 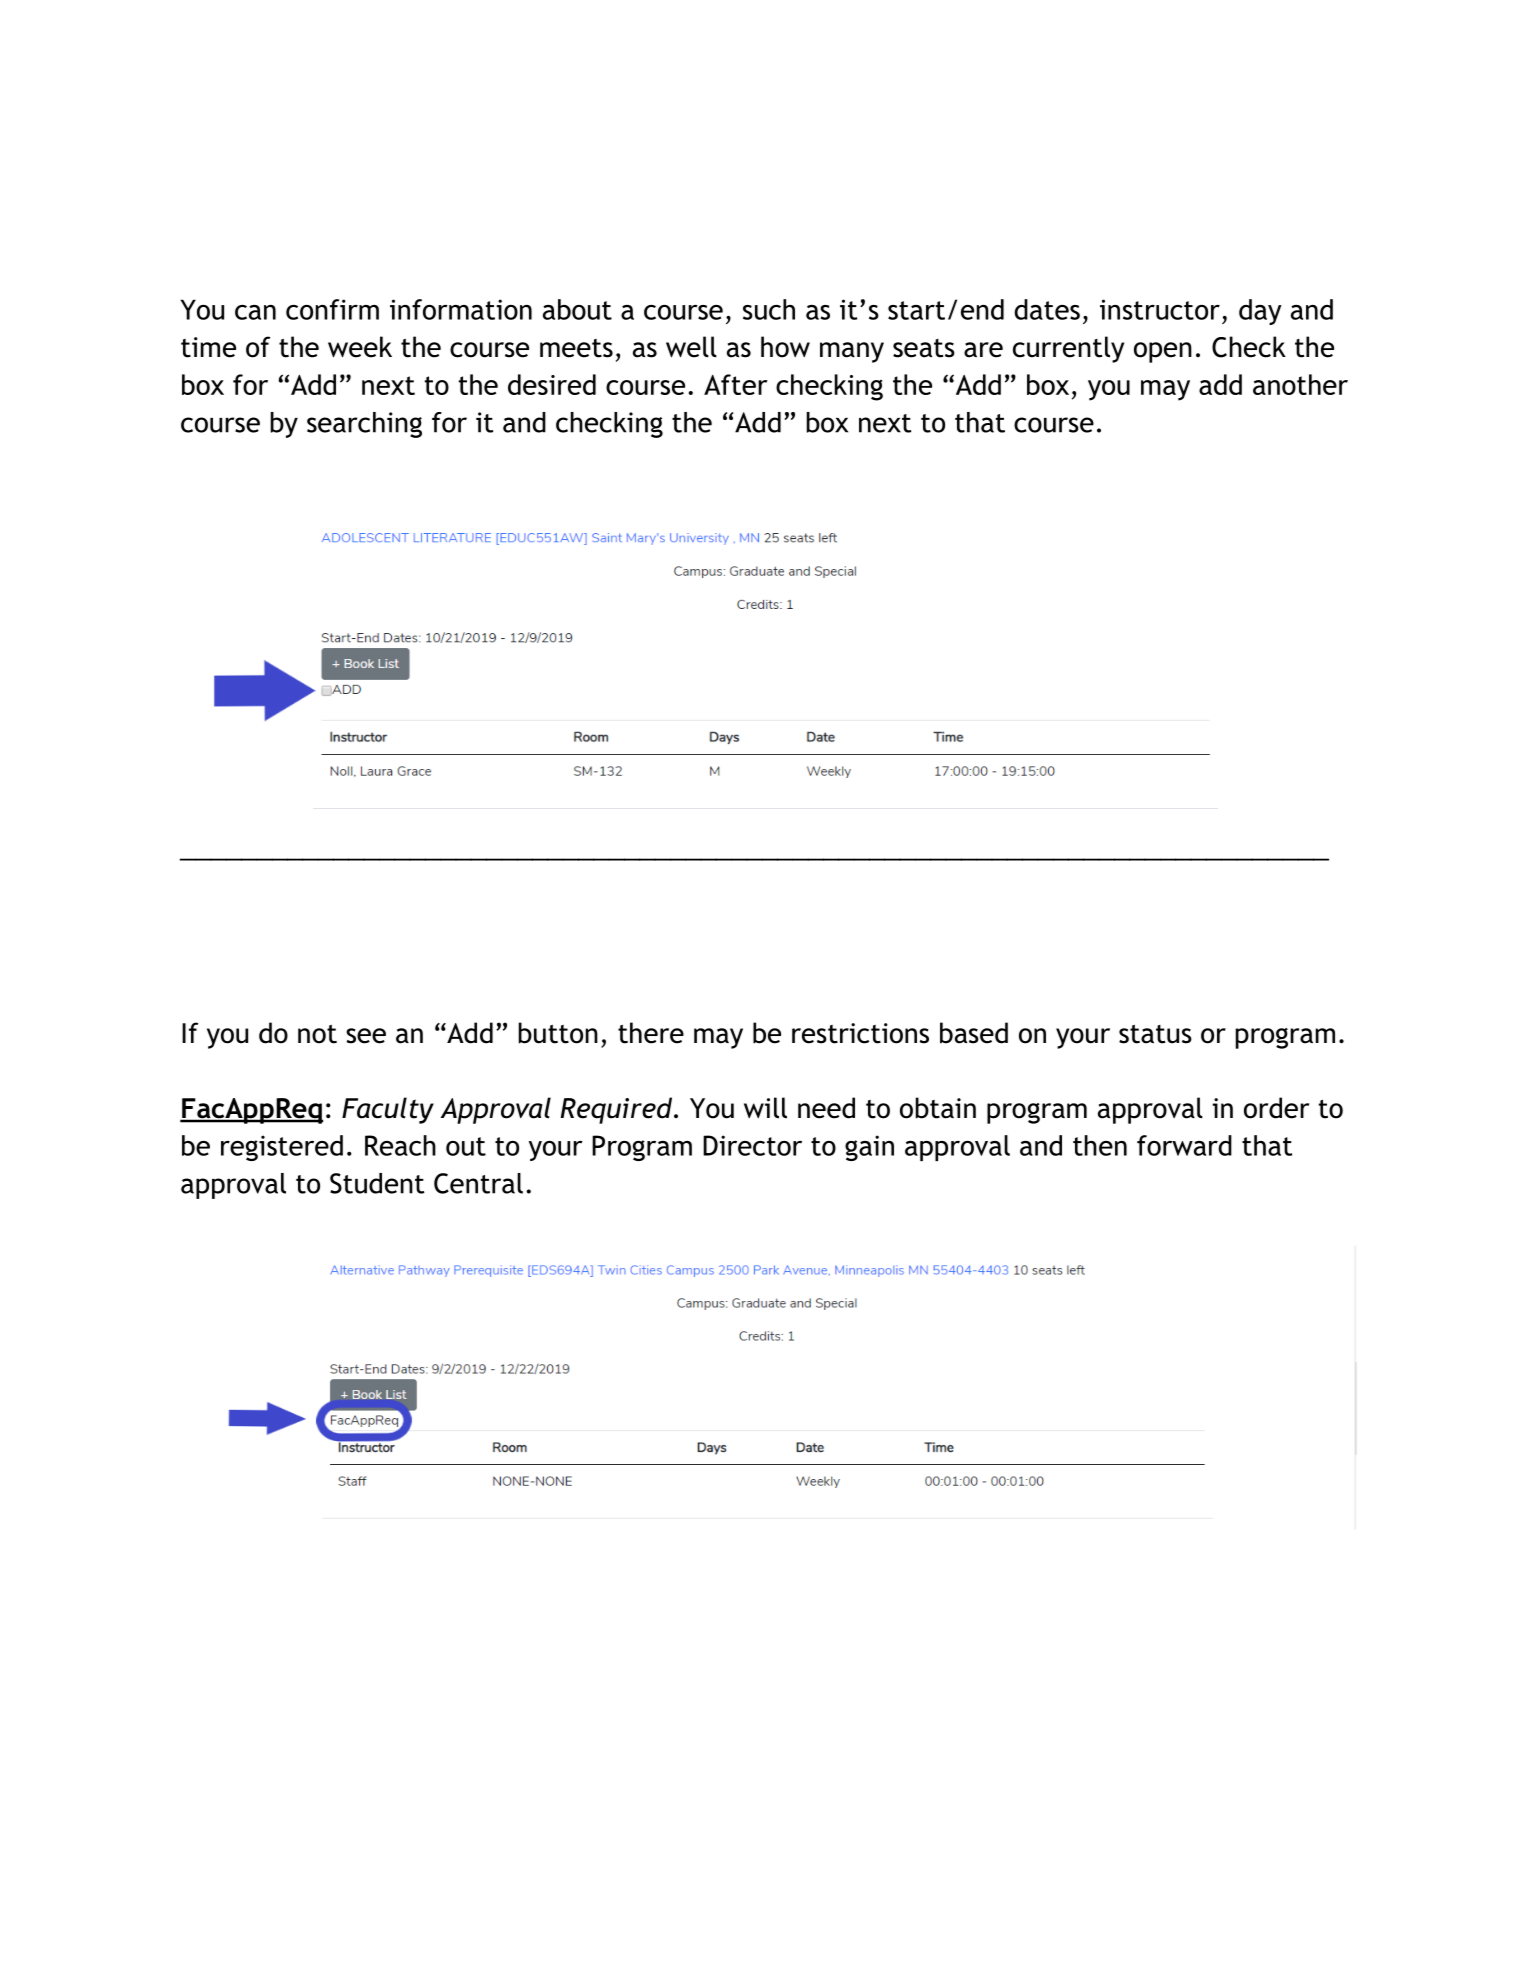 What do you see at coordinates (282, 1148) in the page?
I see `registered` at bounding box center [282, 1148].
